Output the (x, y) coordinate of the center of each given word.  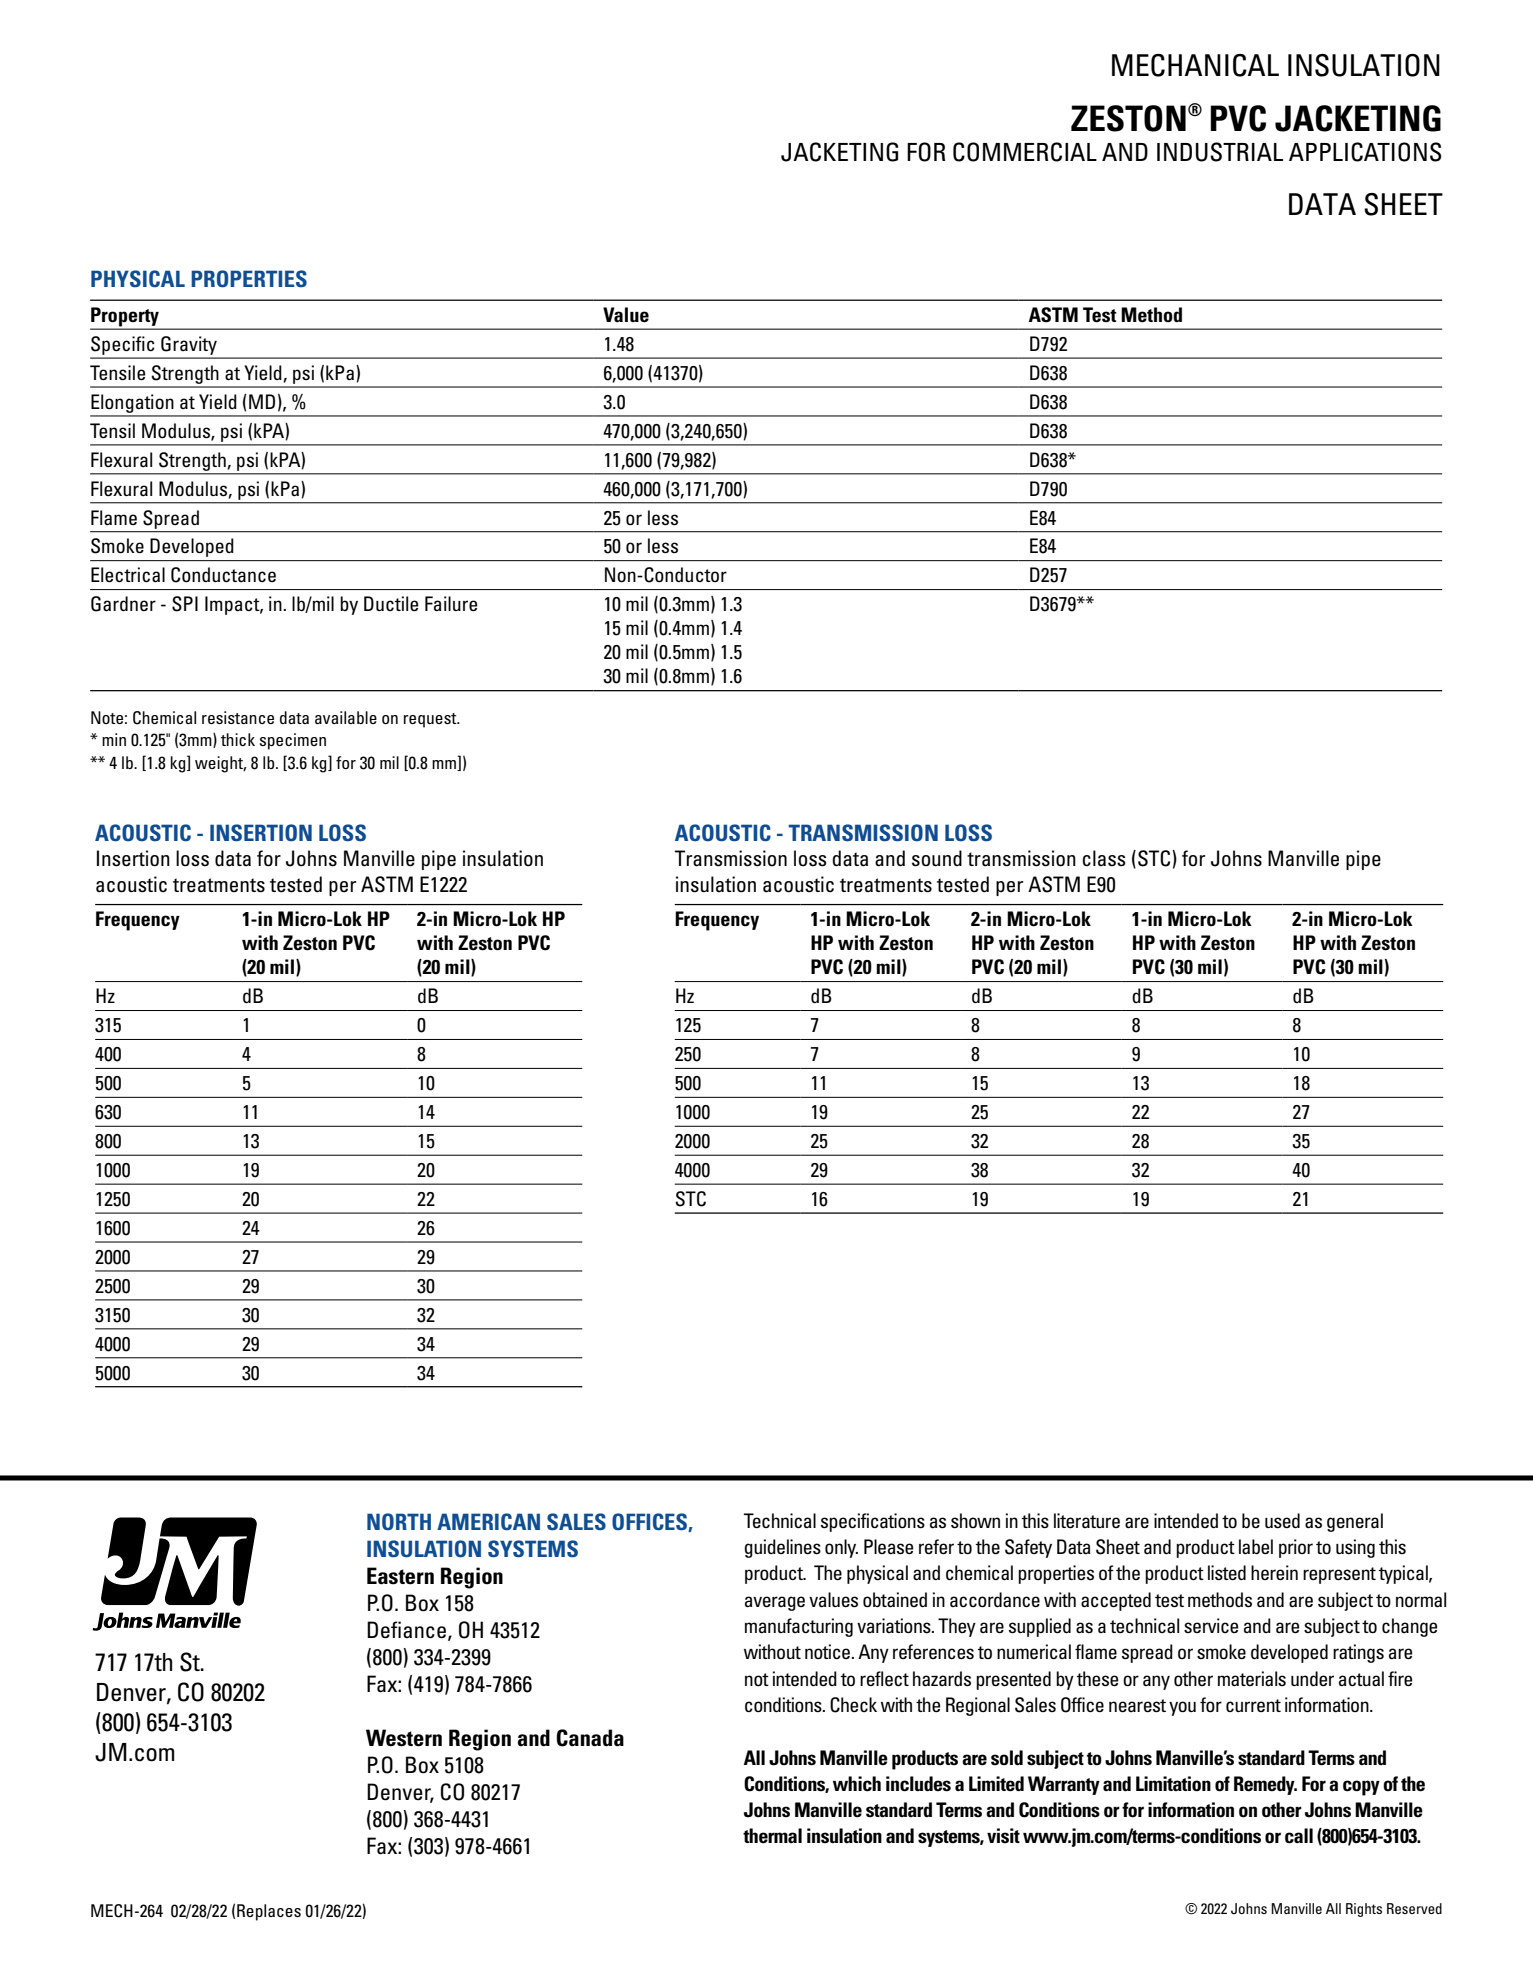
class (1103, 858)
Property (125, 318)
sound (937, 858)
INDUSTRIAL (1220, 152)
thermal (772, 1836)
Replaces (269, 1912)
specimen (293, 741)
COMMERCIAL (1025, 152)
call (1299, 1836)
